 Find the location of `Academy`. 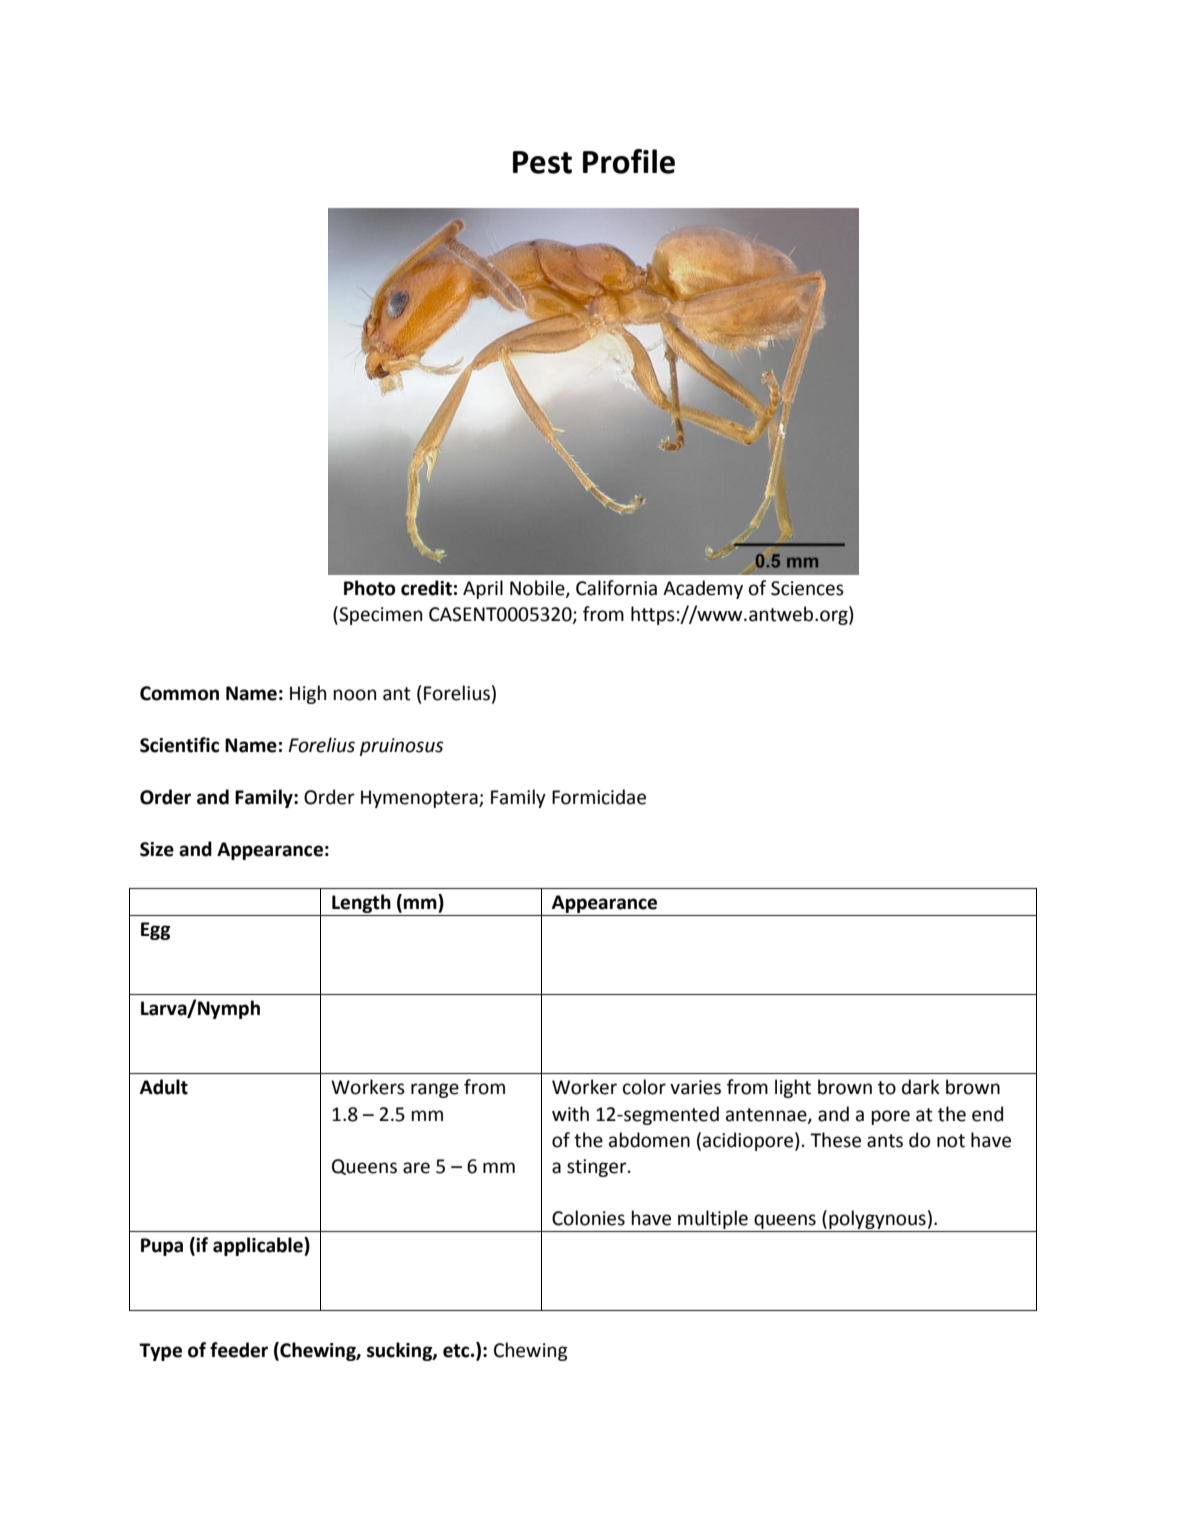

Academy is located at coordinates (703, 589).
